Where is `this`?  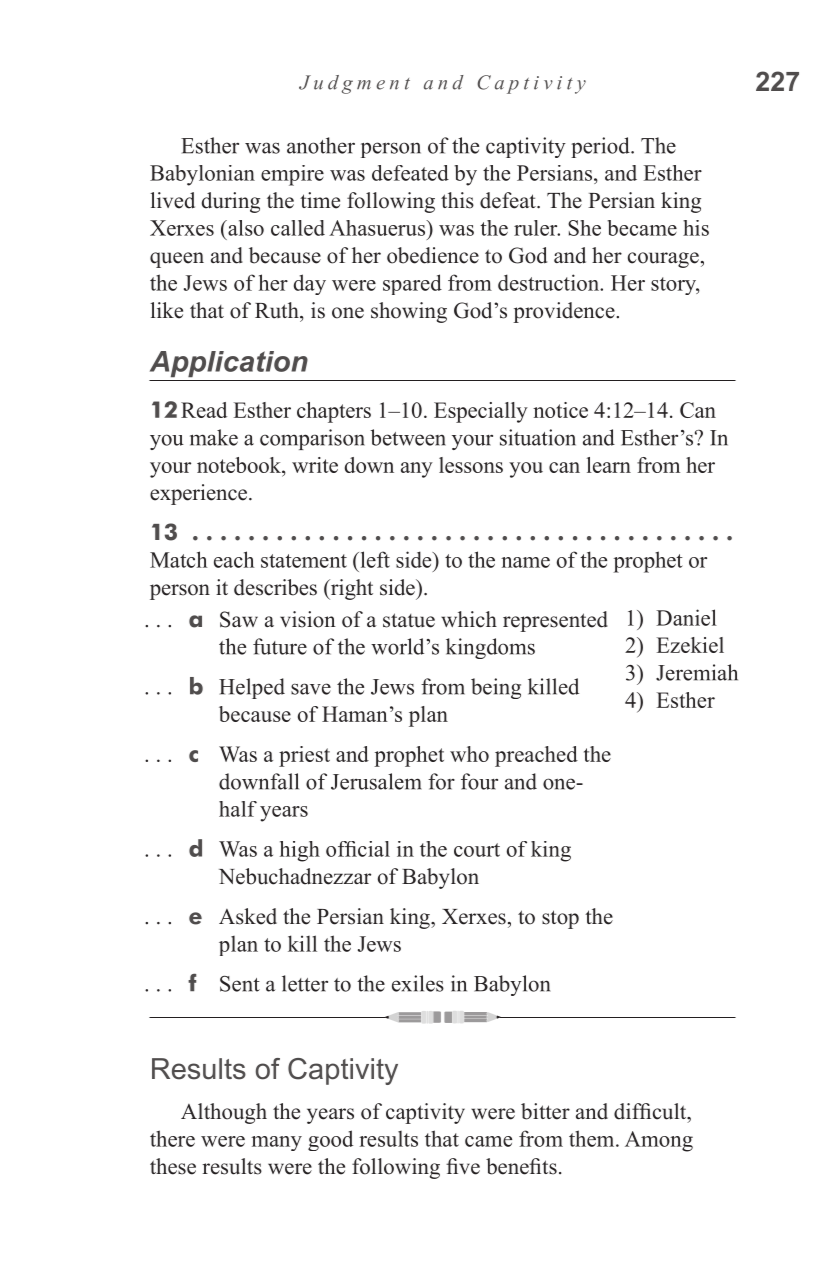
this is located at coordinates (457, 200).
